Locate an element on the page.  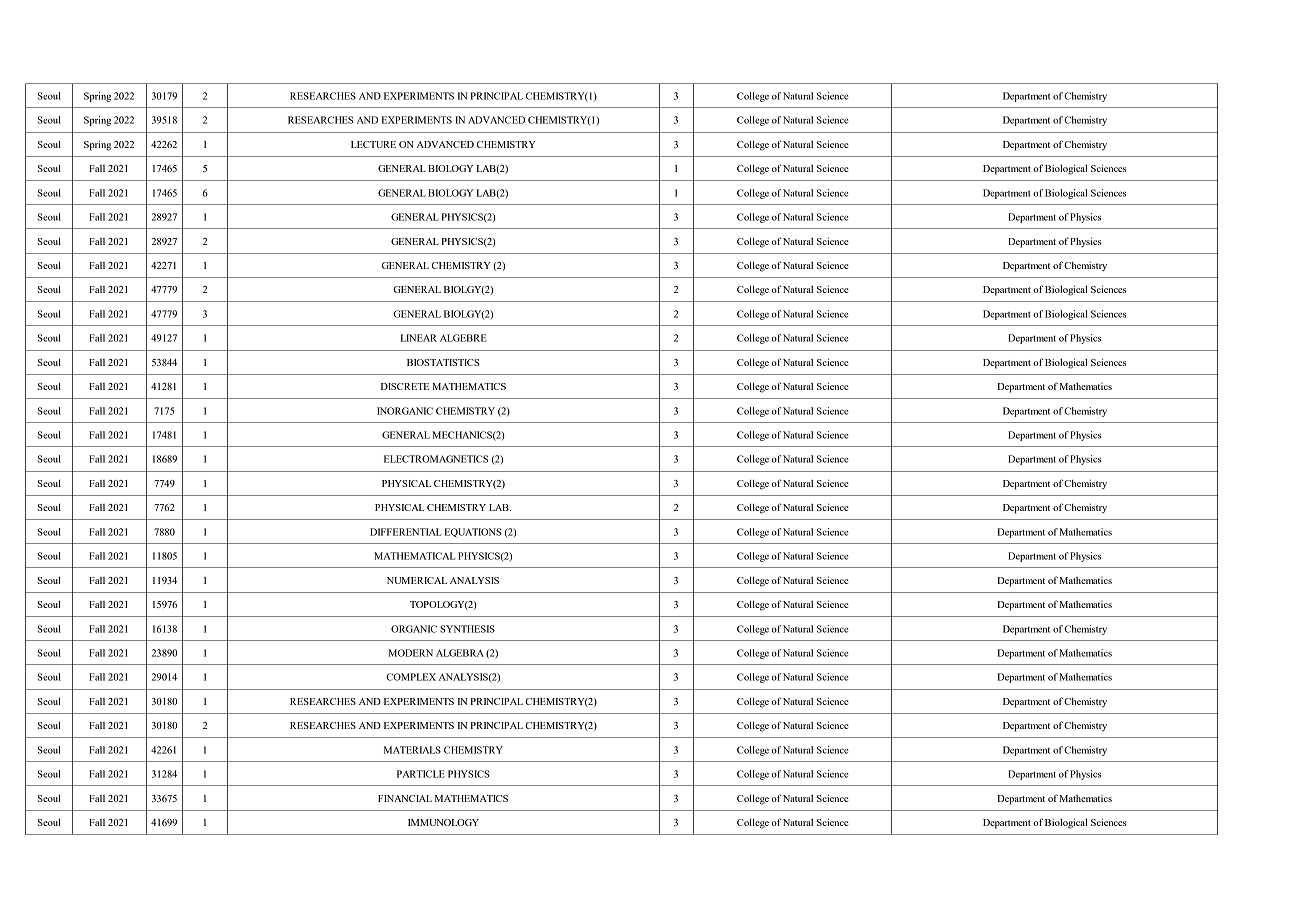
LECTURE is located at coordinates (373, 144).
